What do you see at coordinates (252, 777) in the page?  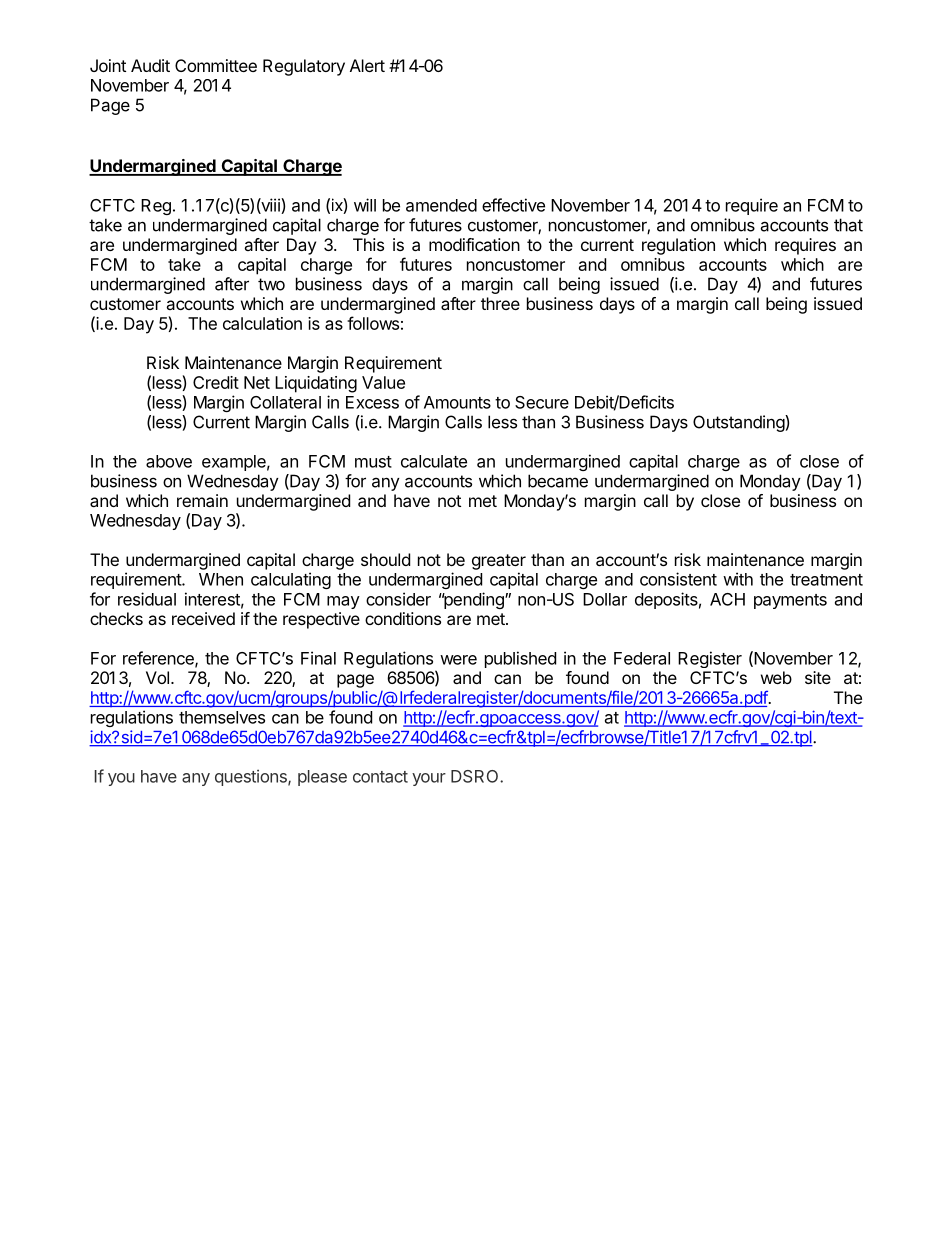 I see `questions` at bounding box center [252, 777].
